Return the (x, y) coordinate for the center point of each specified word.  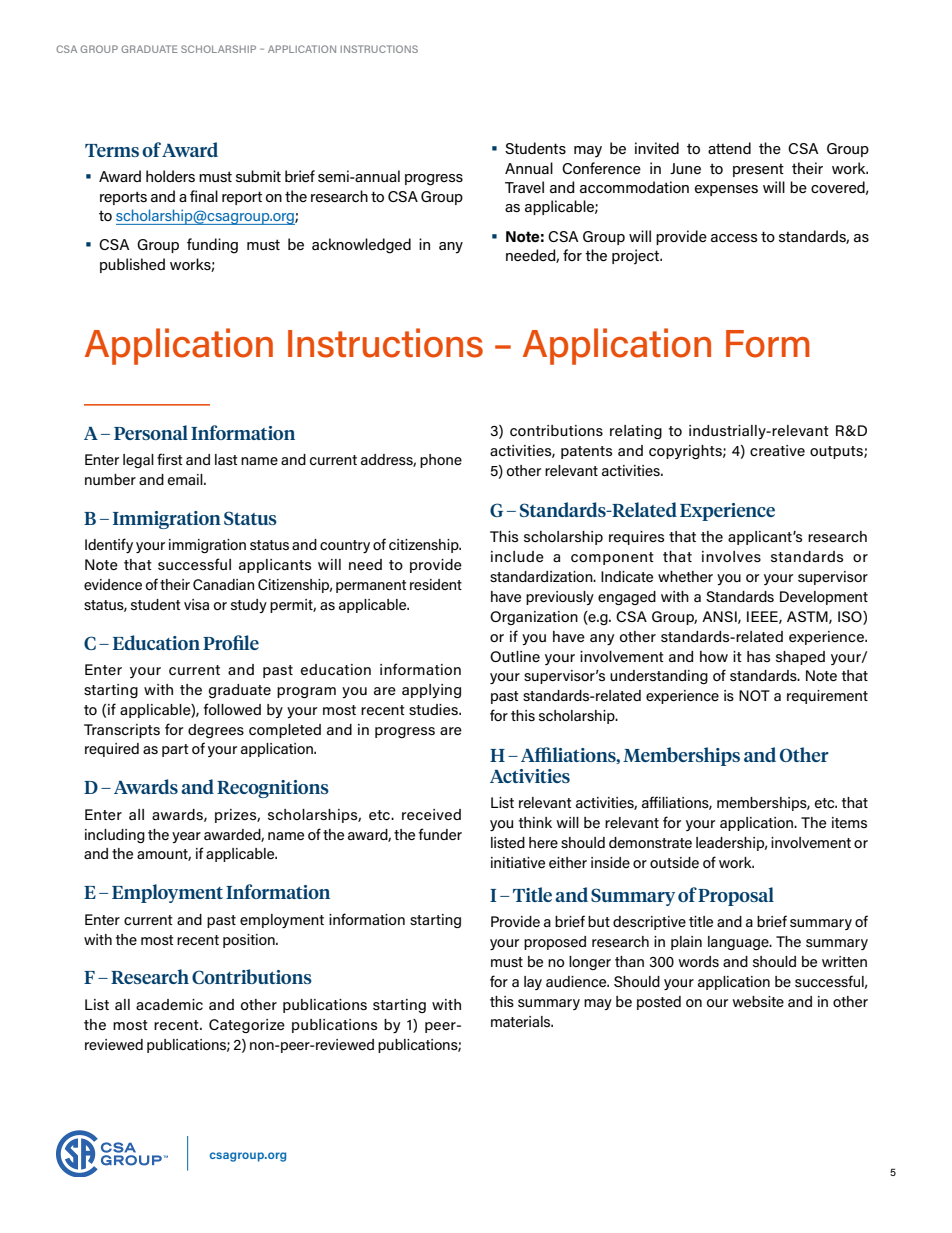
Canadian (223, 584)
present (758, 170)
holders (170, 176)
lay (533, 983)
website (758, 1001)
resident (436, 584)
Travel (524, 187)
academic (169, 1004)
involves (731, 556)
